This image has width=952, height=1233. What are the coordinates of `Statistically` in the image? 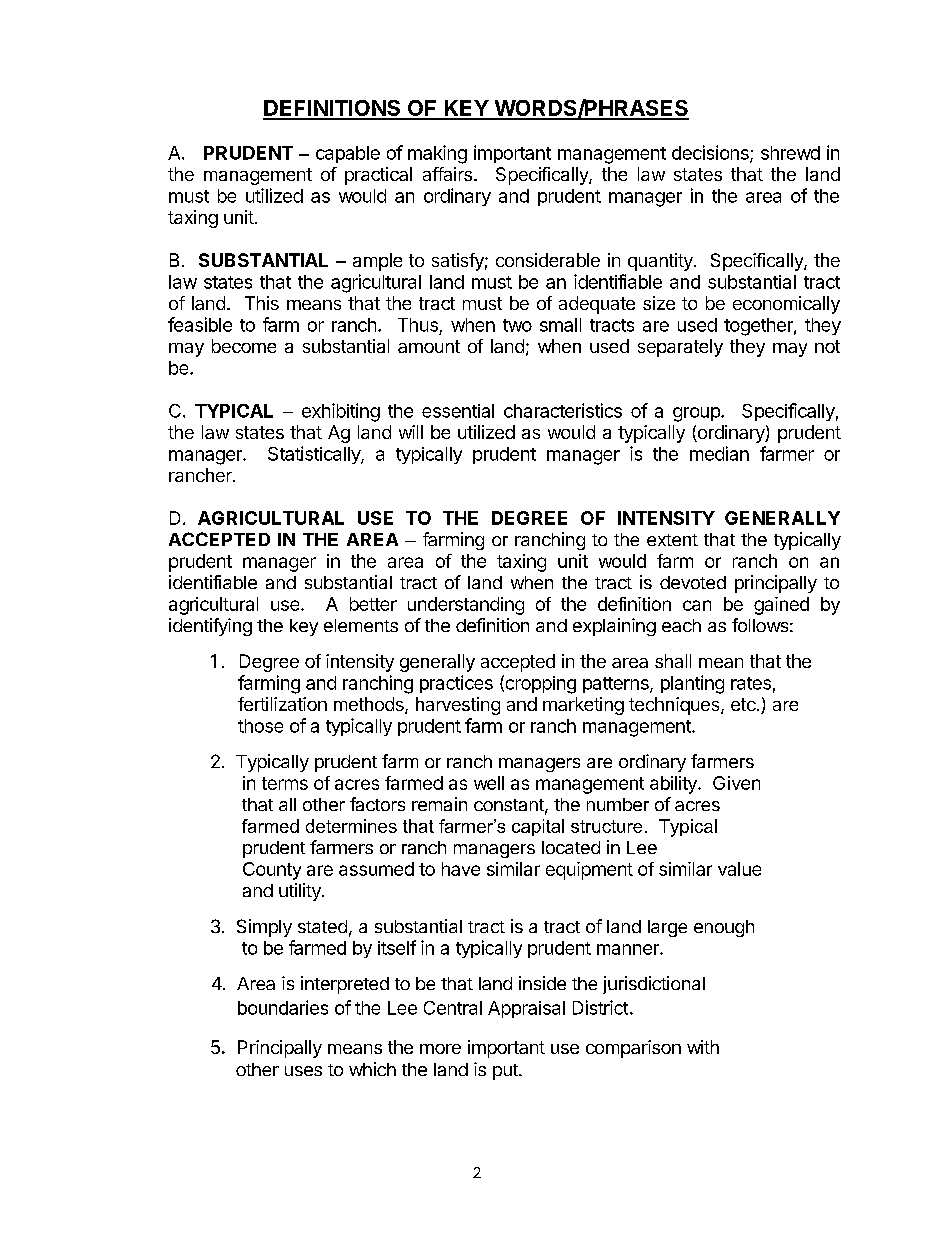 It's located at (315, 455).
